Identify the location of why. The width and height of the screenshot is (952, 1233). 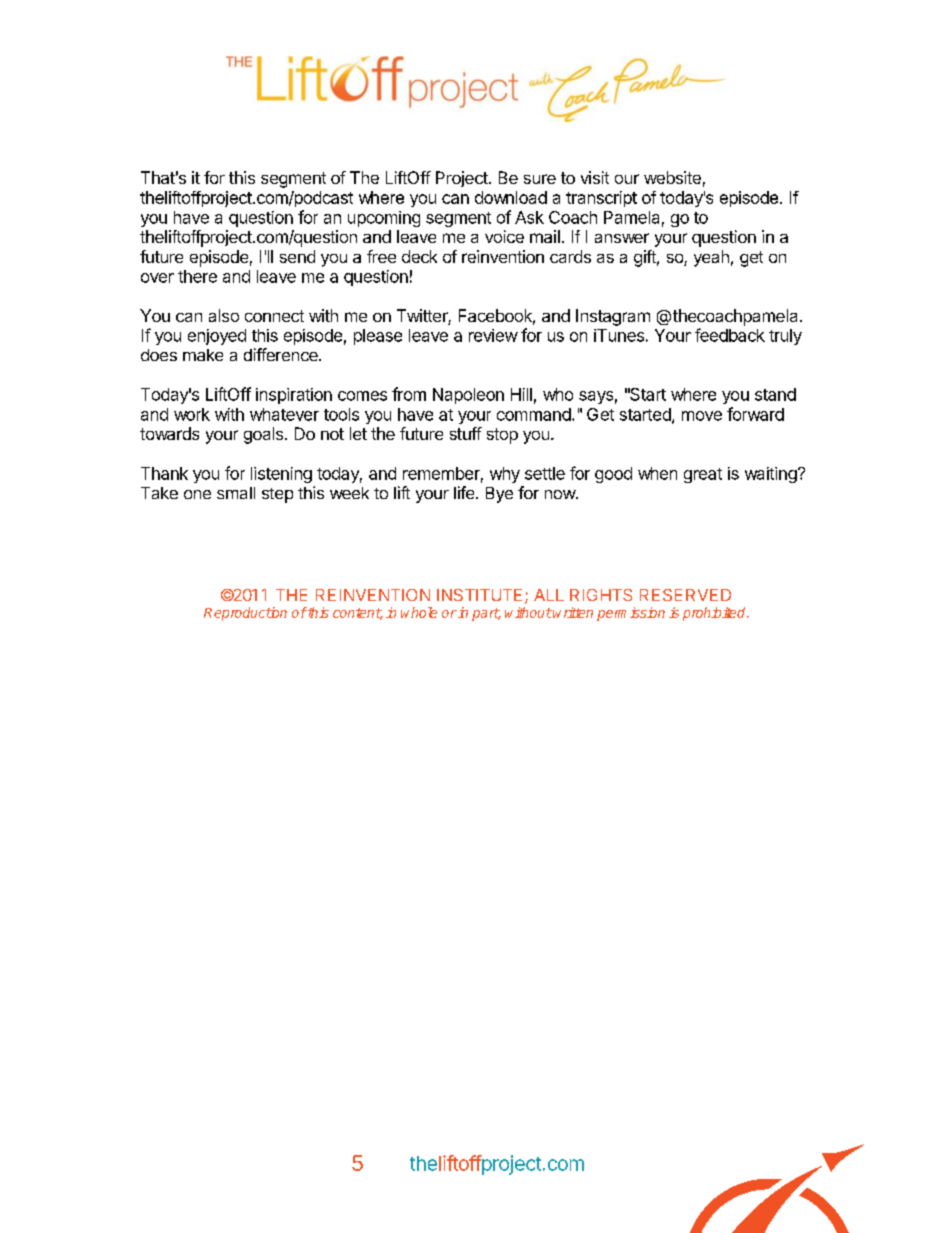
(505, 475).
